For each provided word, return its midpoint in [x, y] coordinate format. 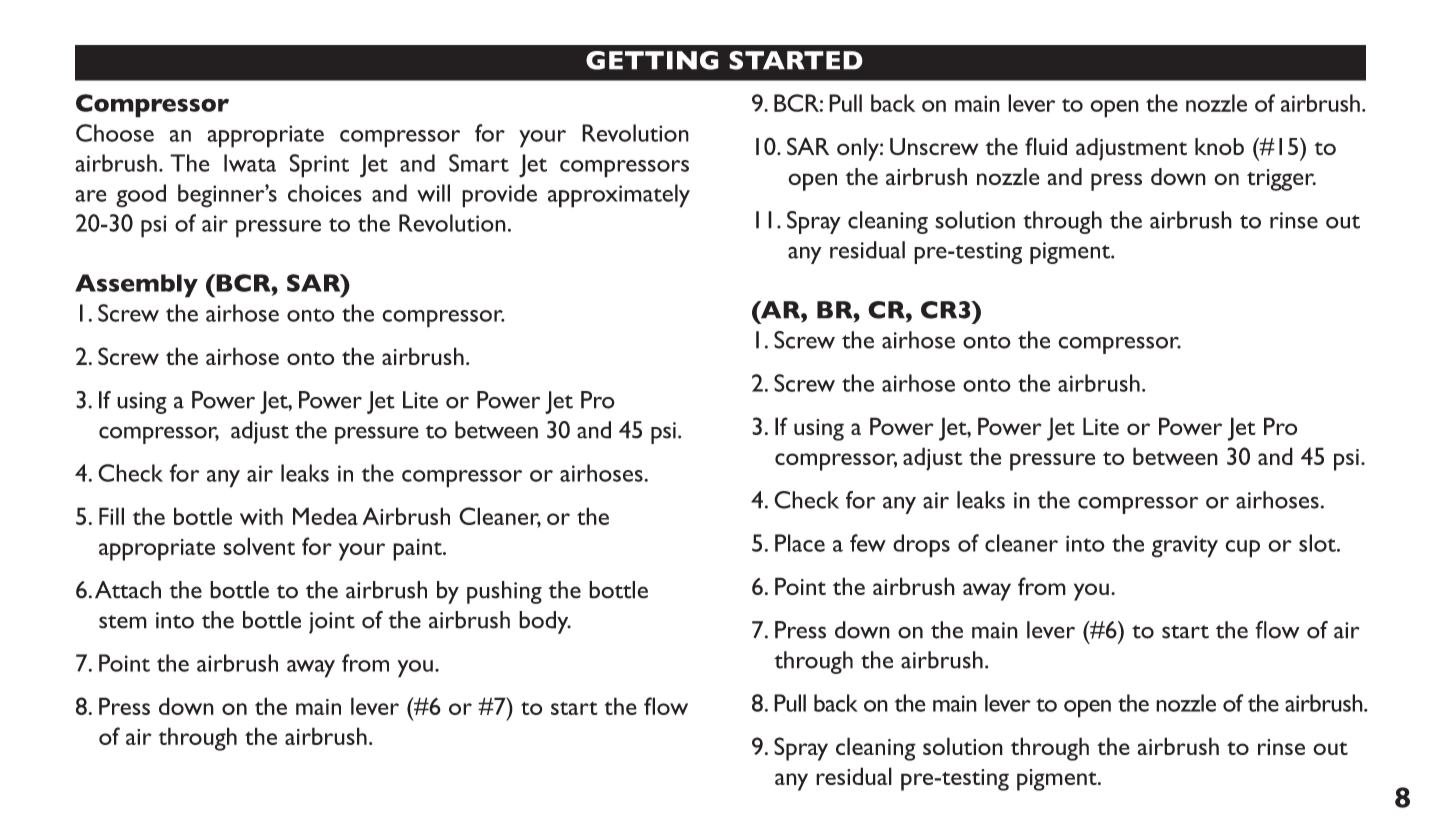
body [545, 622]
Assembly [136, 286]
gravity [1185, 546]
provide [499, 196]
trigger [1281, 180]
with [261, 516]
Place [800, 543]
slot [1318, 543]
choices [325, 193]
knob [1219, 146]
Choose [115, 133]
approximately [619, 196]
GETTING [652, 60]
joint [332, 623]
